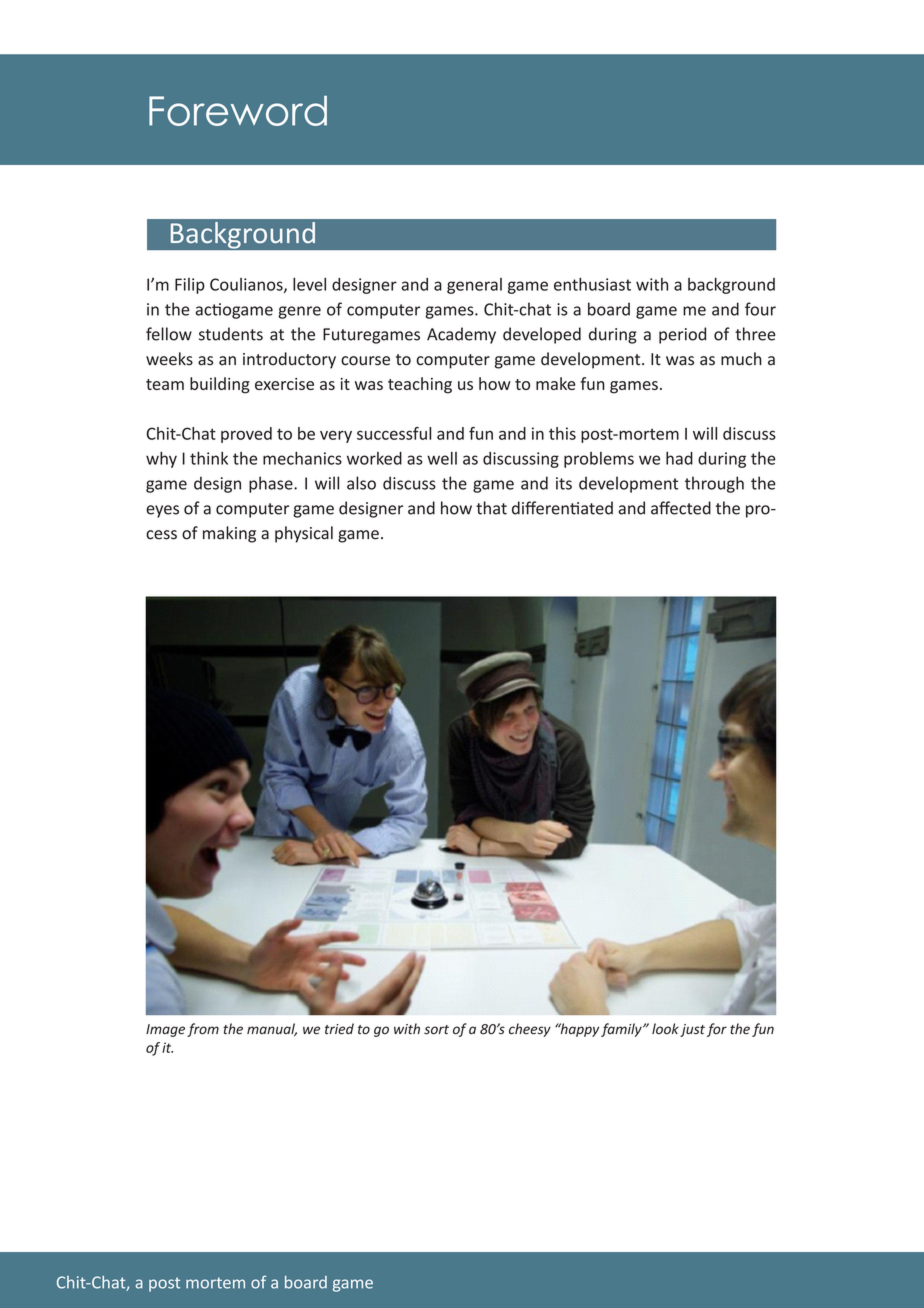 The image size is (924, 1308). What do you see at coordinates (491, 508) in the screenshot?
I see `that` at bounding box center [491, 508].
